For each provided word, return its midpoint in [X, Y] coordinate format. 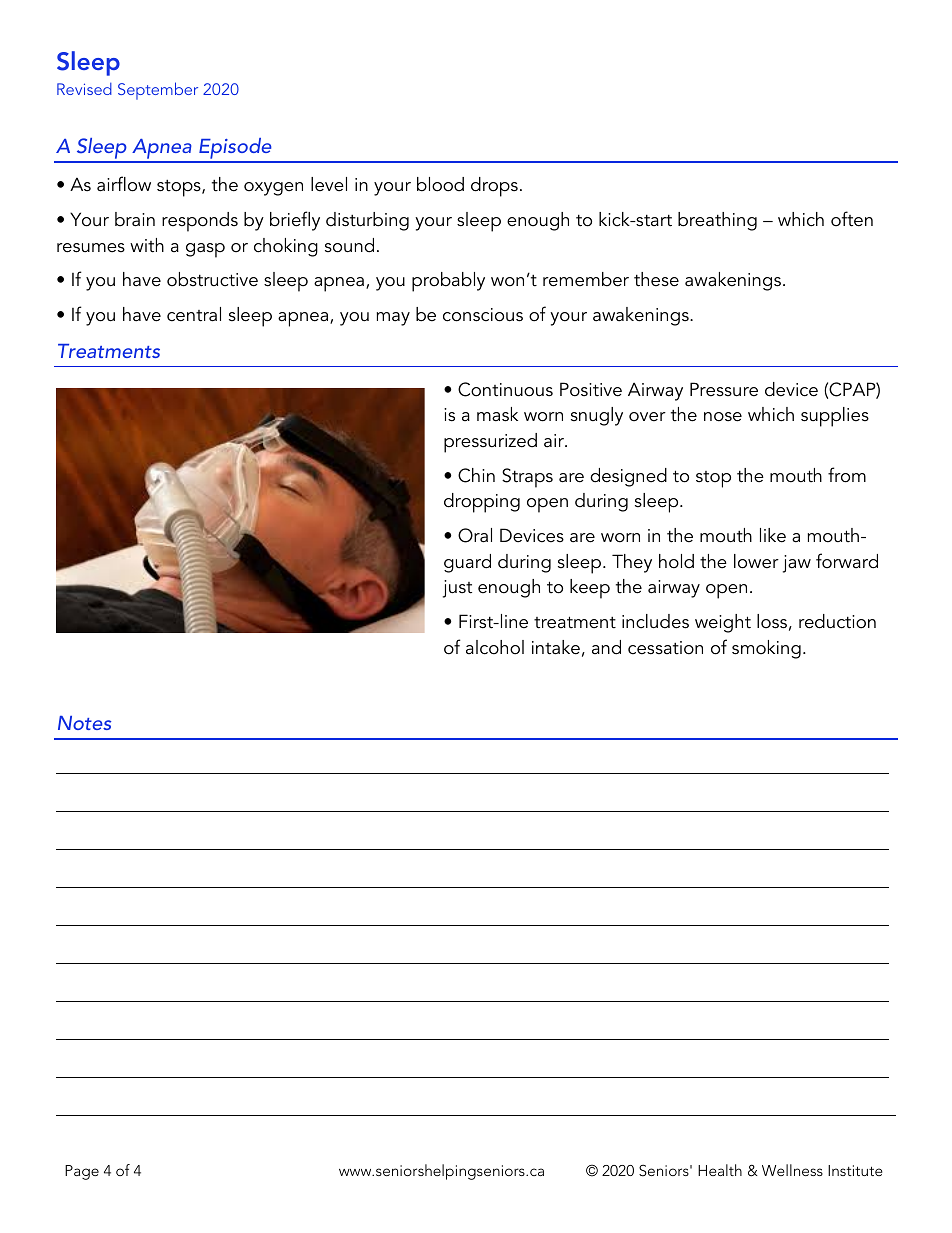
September [158, 91]
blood [440, 184]
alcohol [495, 647]
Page [82, 1172]
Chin [476, 475]
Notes [84, 723]
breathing [717, 221]
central [194, 314]
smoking [766, 649]
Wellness [792, 1170]
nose [723, 417]
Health [720, 1170]
